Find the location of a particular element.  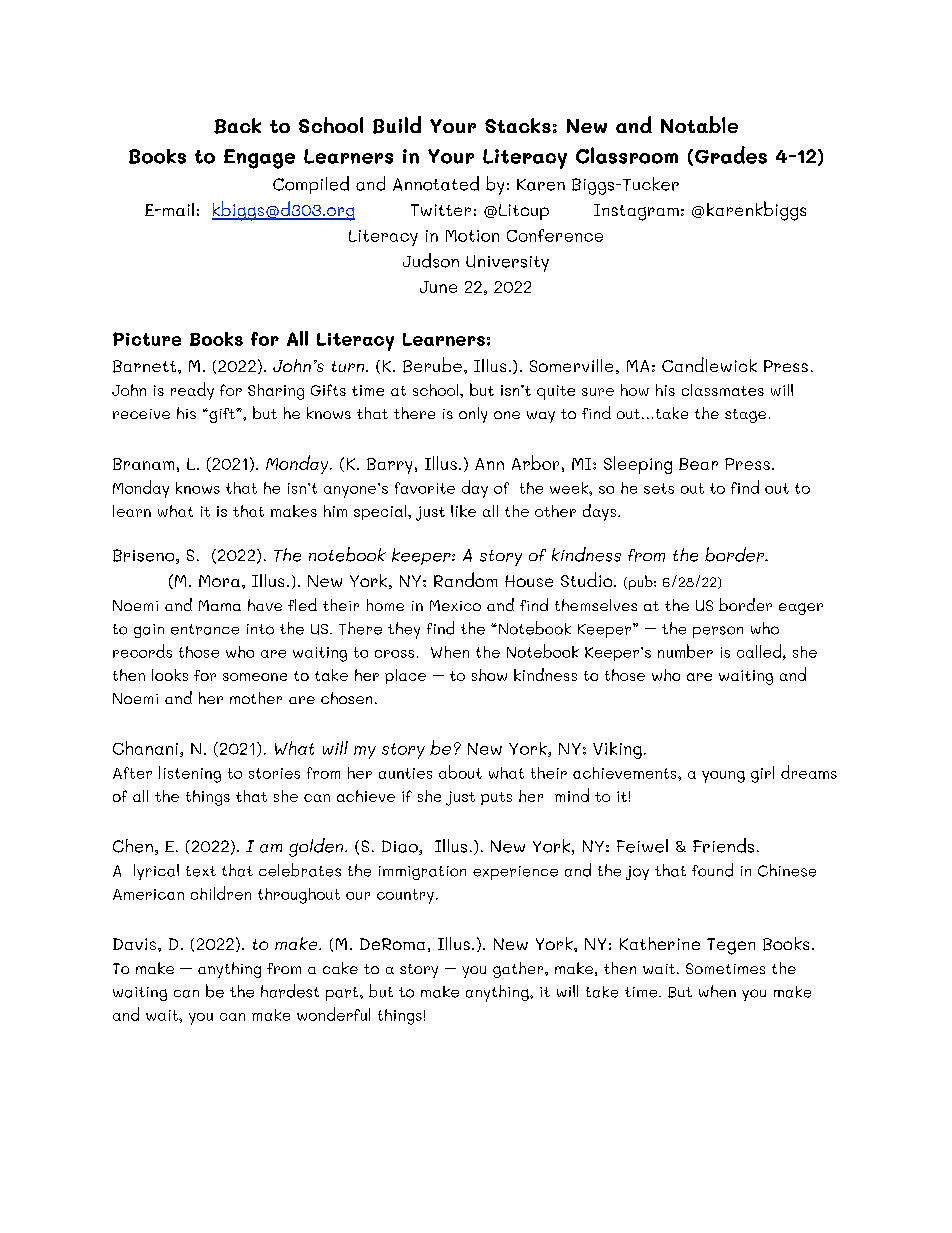

Annotated is located at coordinates (436, 183).
